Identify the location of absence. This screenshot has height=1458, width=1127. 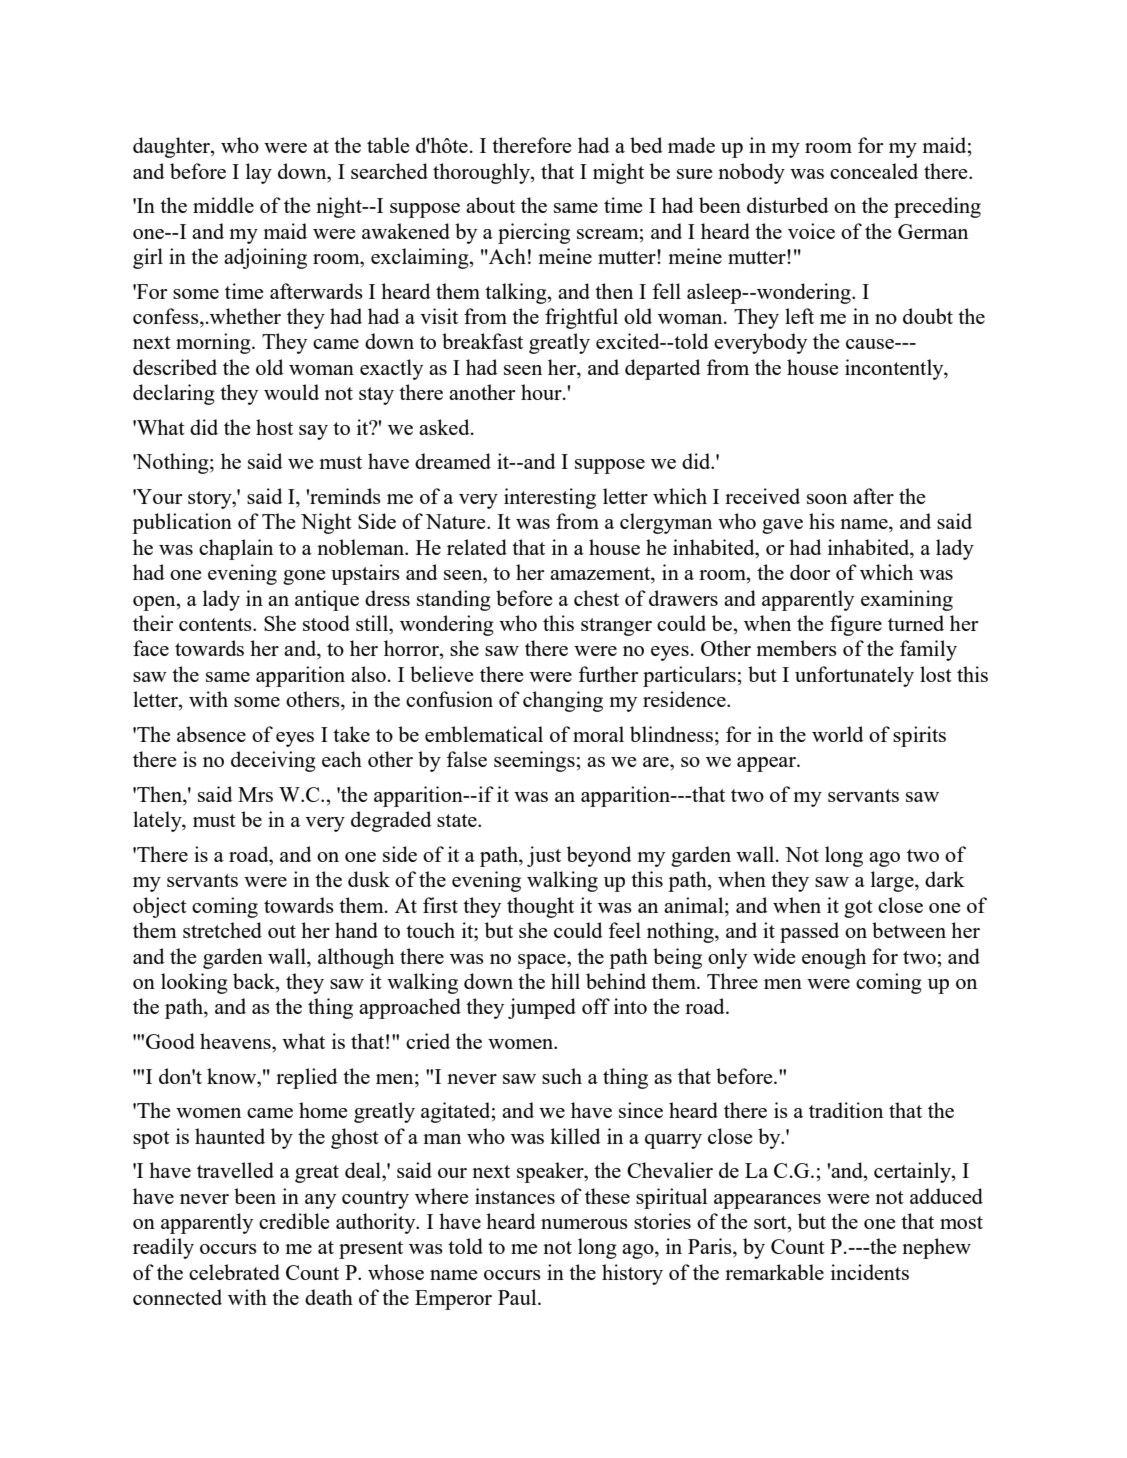
(211, 734).
